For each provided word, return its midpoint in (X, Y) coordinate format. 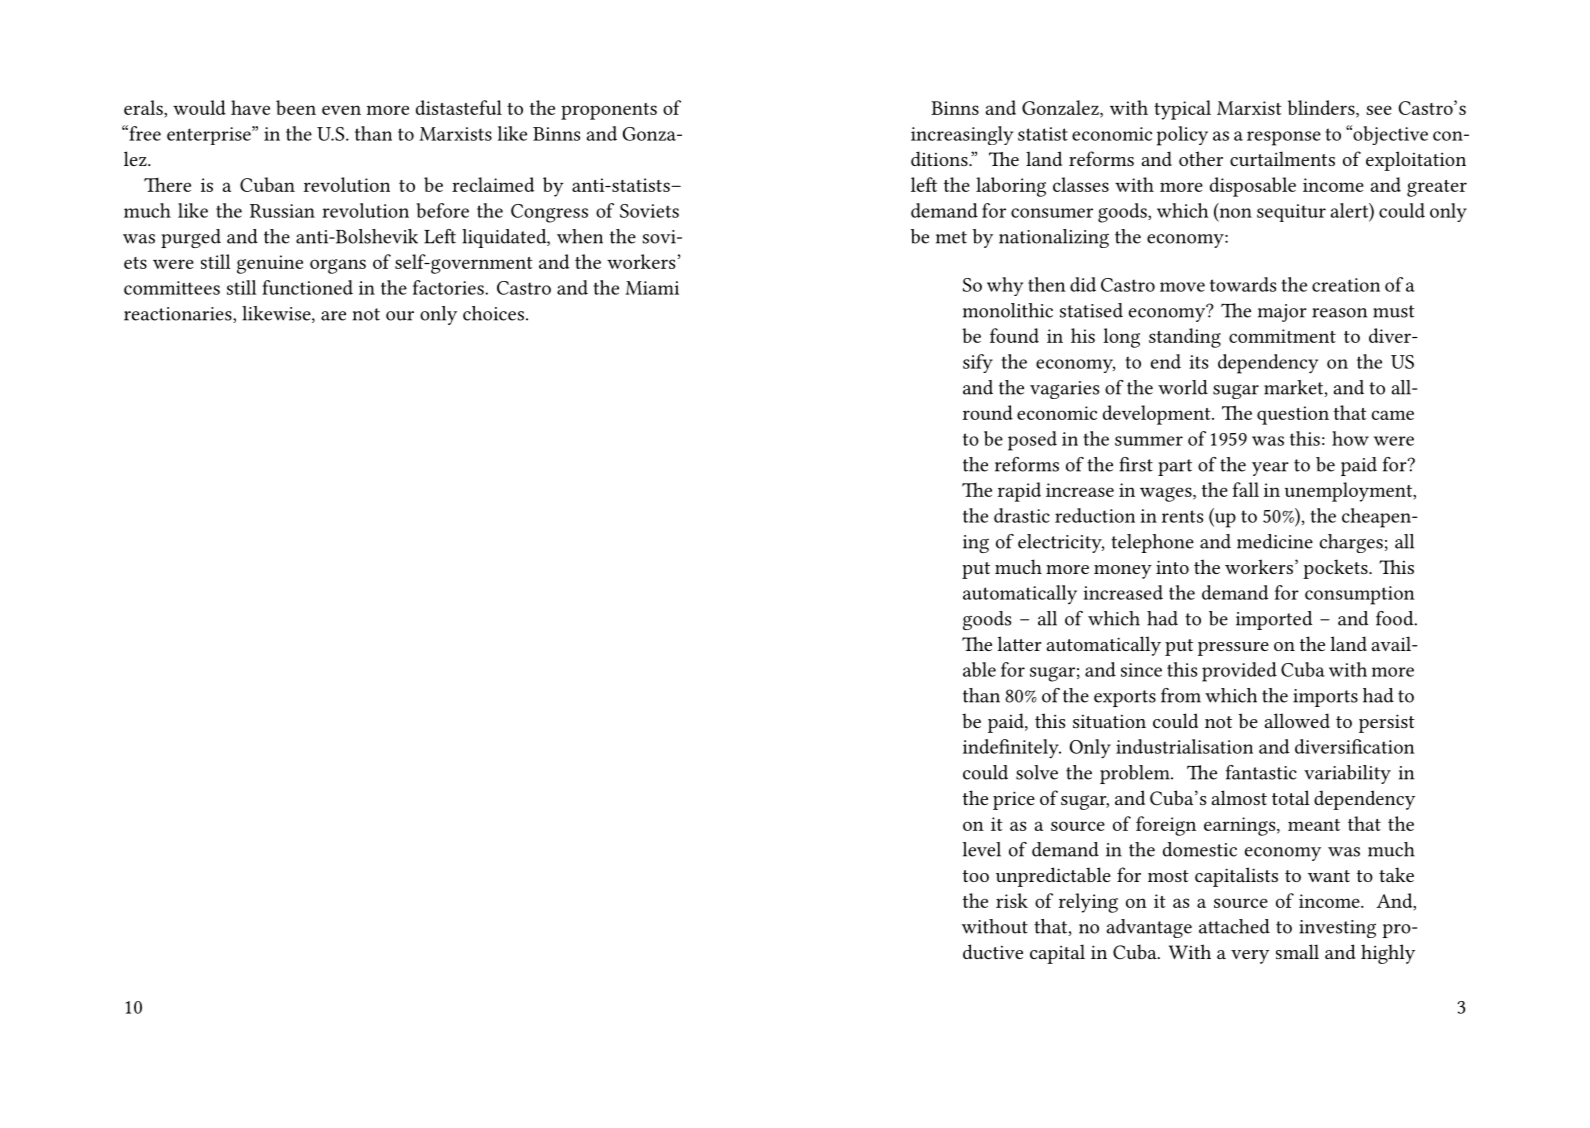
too (976, 876)
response (1284, 138)
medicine (1275, 541)
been (296, 107)
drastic (1022, 515)
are (333, 316)
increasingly (962, 135)
